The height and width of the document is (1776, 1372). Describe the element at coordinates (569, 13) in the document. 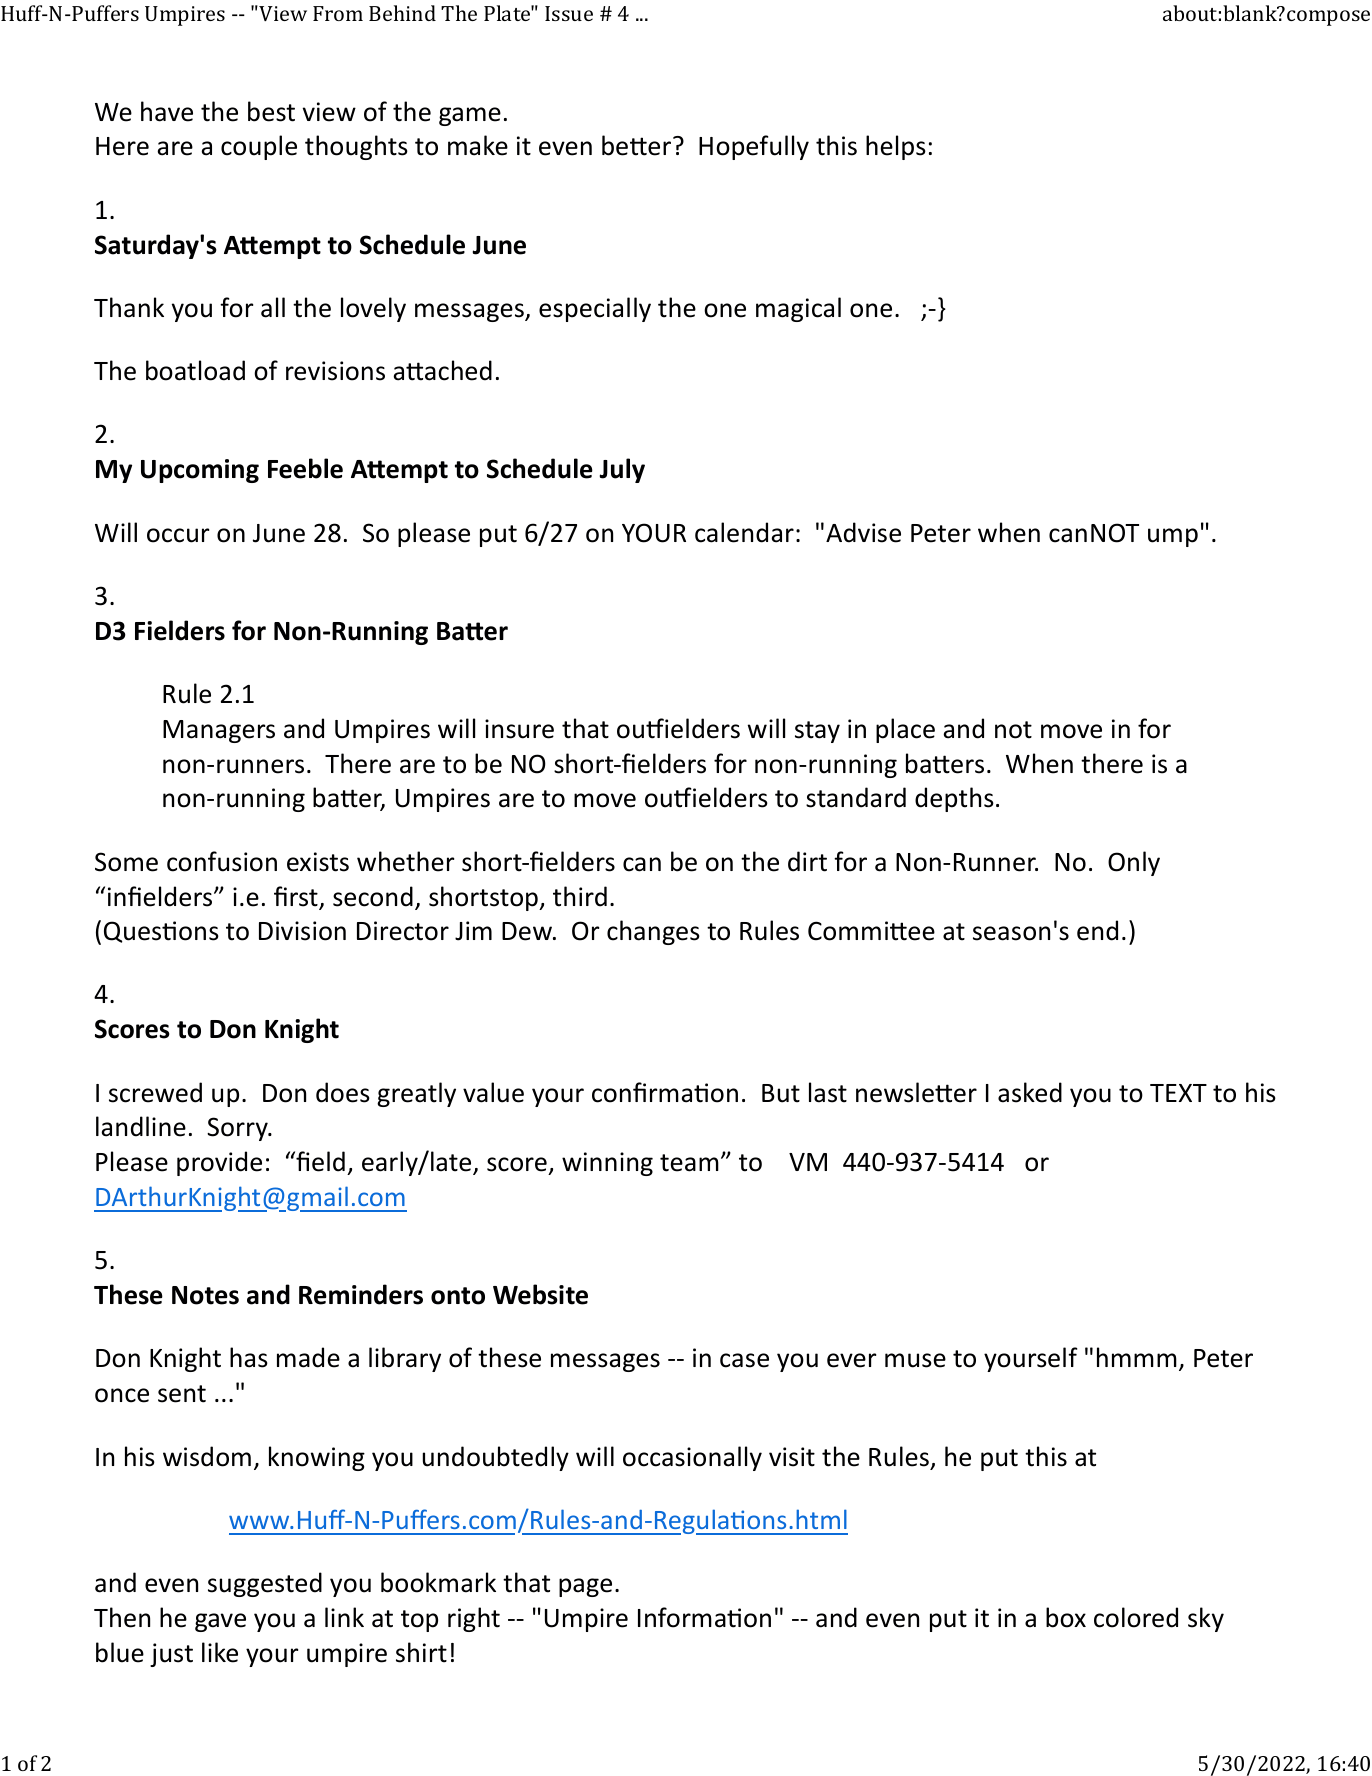

I see `Issue` at that location.
